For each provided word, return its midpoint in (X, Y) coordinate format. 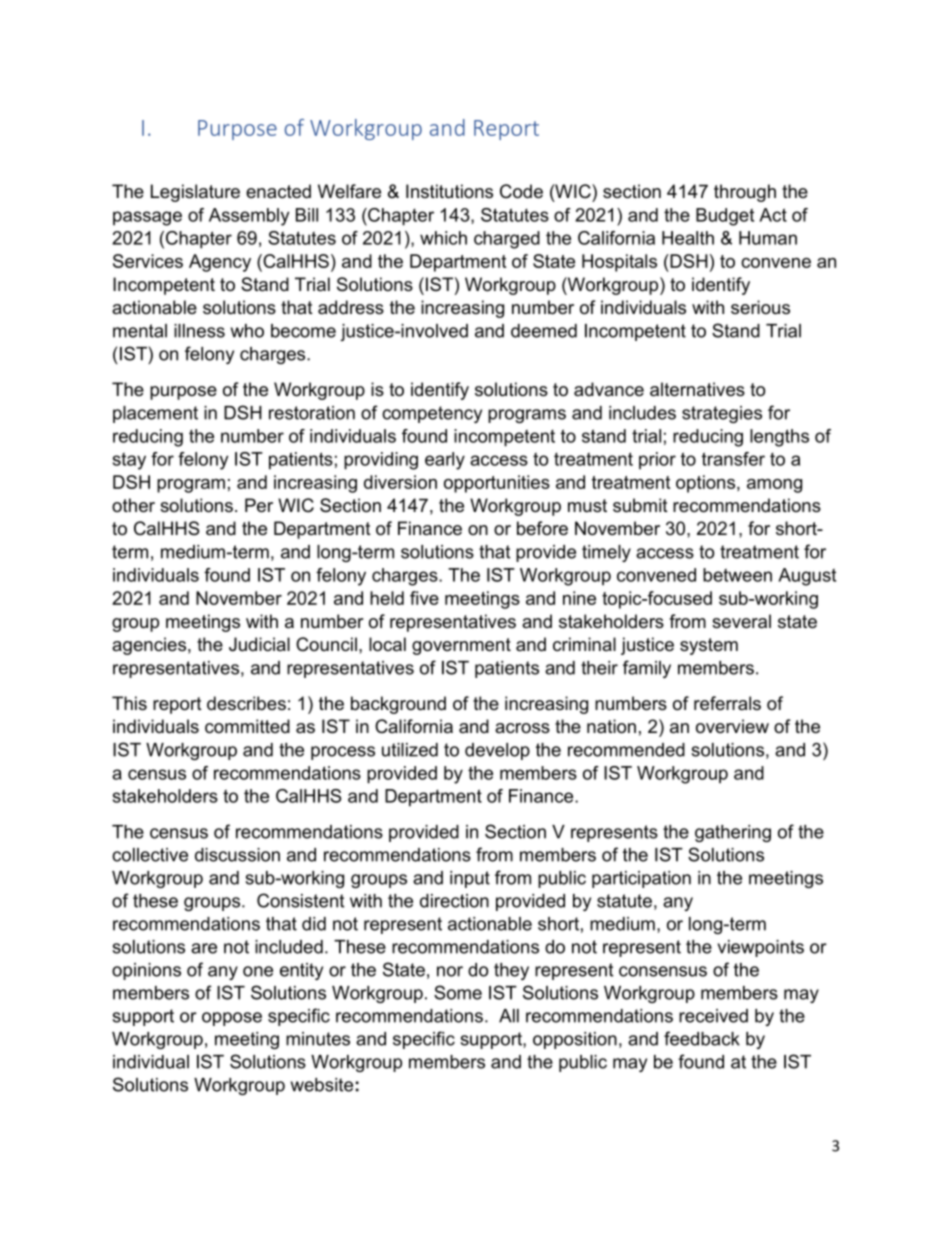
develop (497, 751)
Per (259, 505)
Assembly (249, 217)
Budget (725, 217)
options (707, 484)
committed (247, 726)
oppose (232, 1019)
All (509, 1016)
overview (732, 726)
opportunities (497, 484)
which (443, 238)
